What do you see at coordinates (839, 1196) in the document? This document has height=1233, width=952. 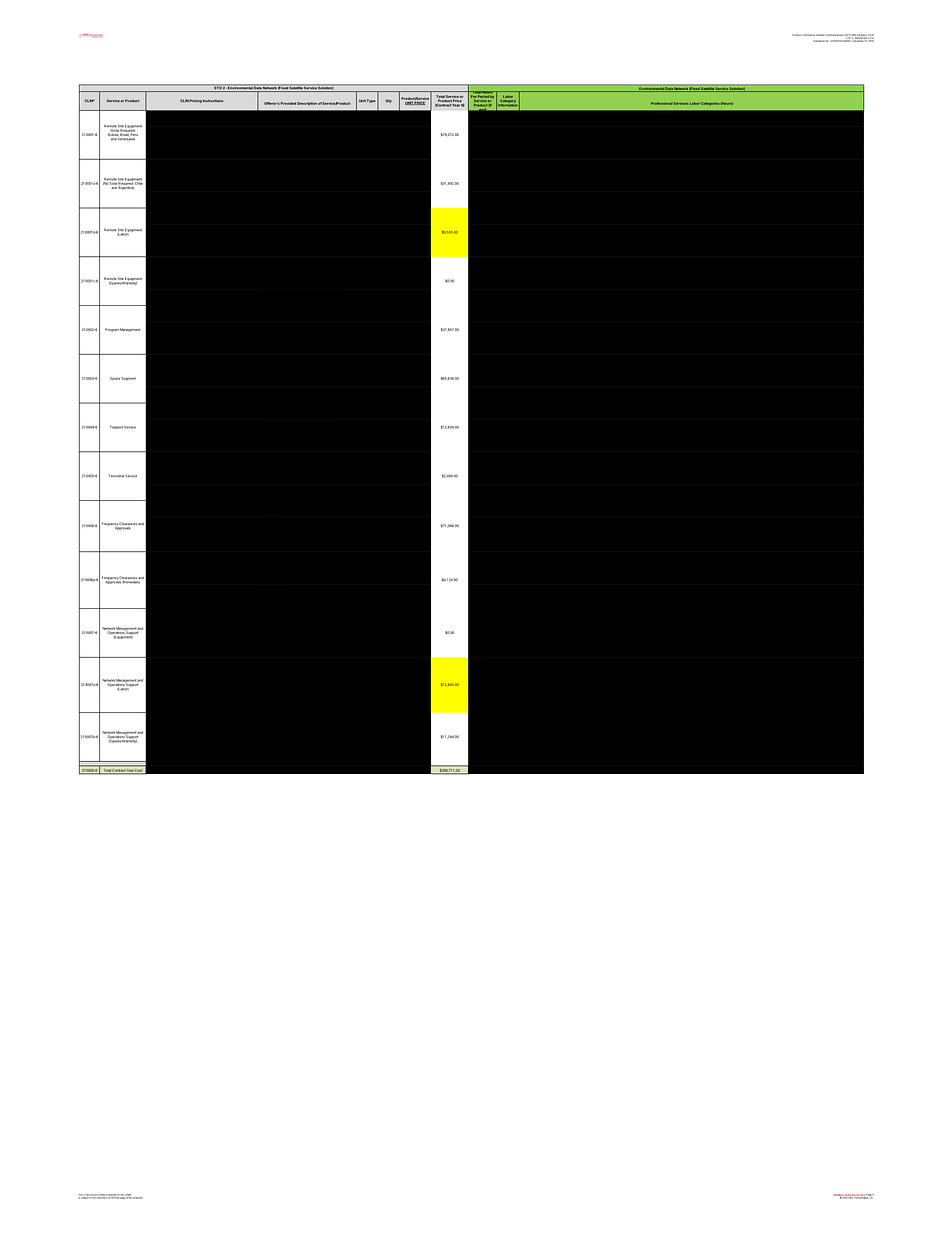 I see `Modified` at bounding box center [839, 1196].
